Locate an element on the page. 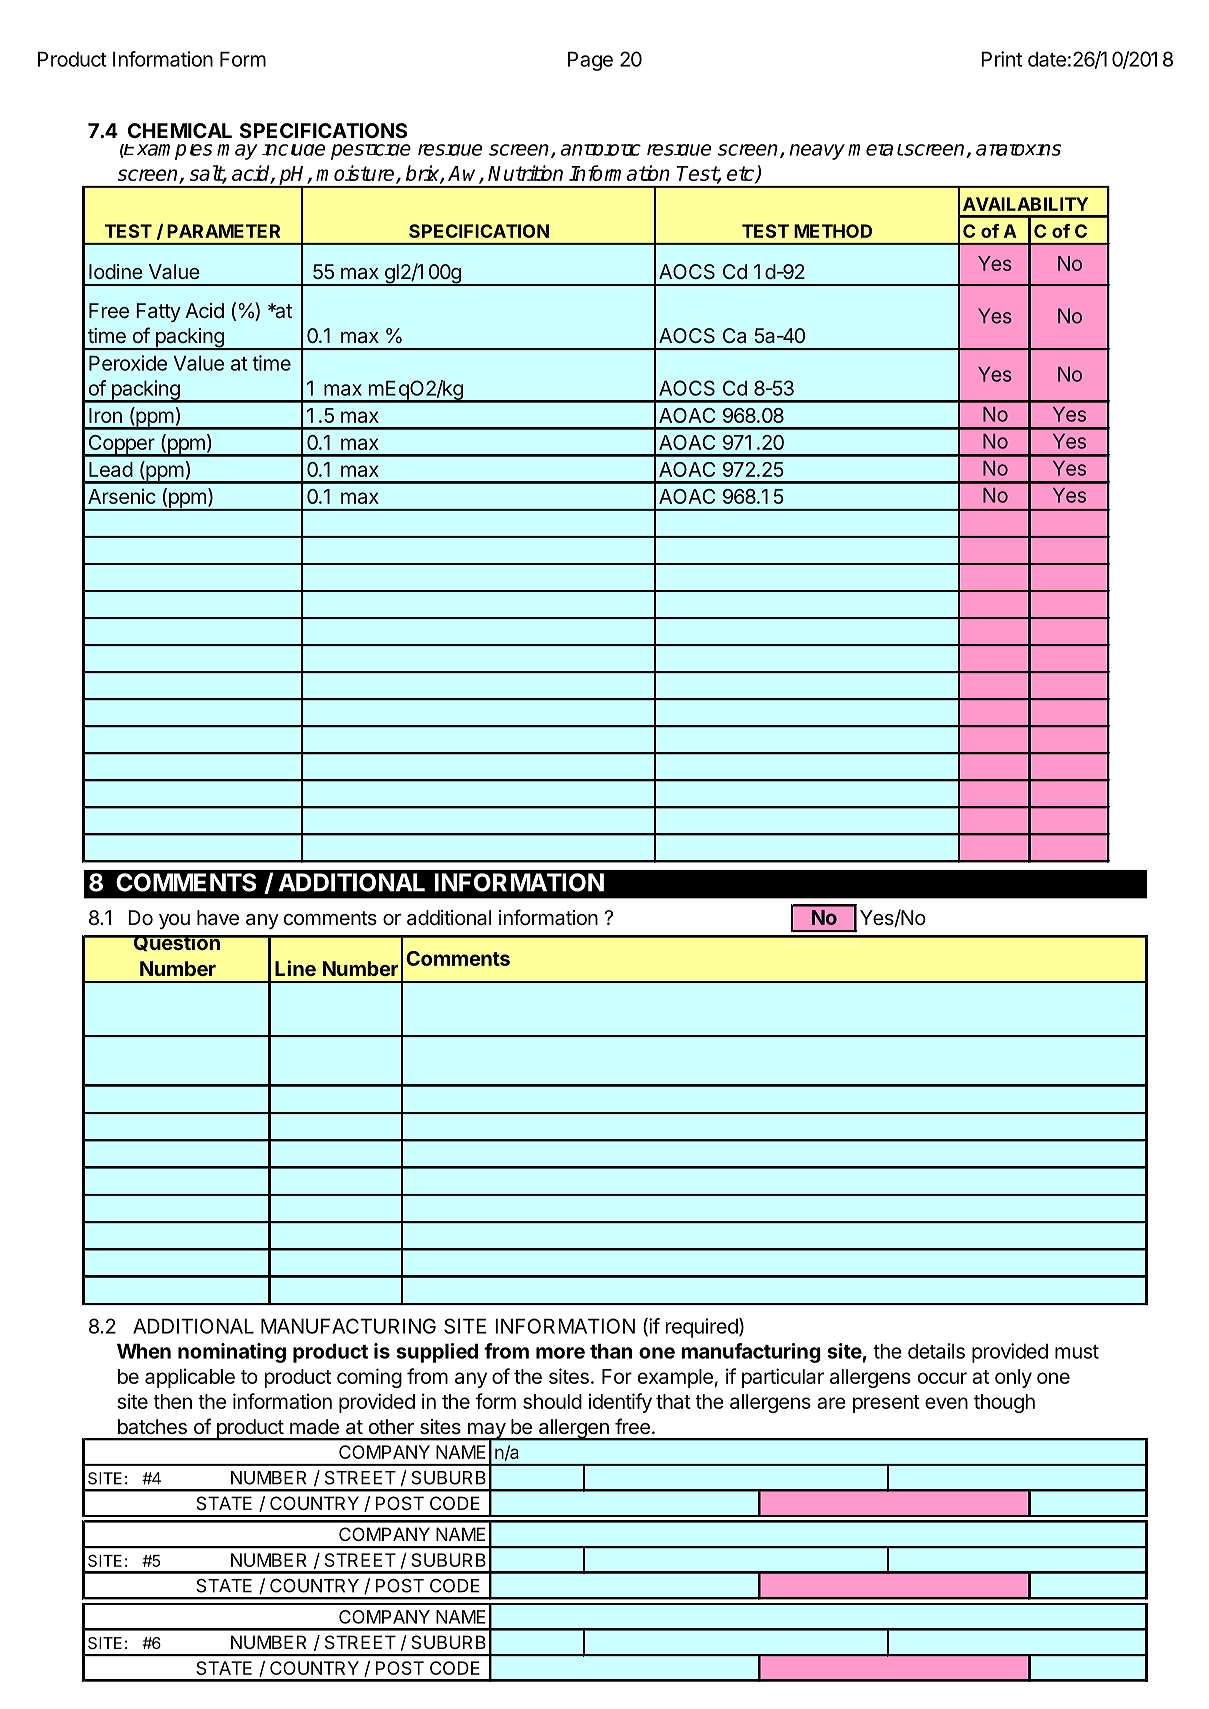  Print is located at coordinates (1001, 59).
